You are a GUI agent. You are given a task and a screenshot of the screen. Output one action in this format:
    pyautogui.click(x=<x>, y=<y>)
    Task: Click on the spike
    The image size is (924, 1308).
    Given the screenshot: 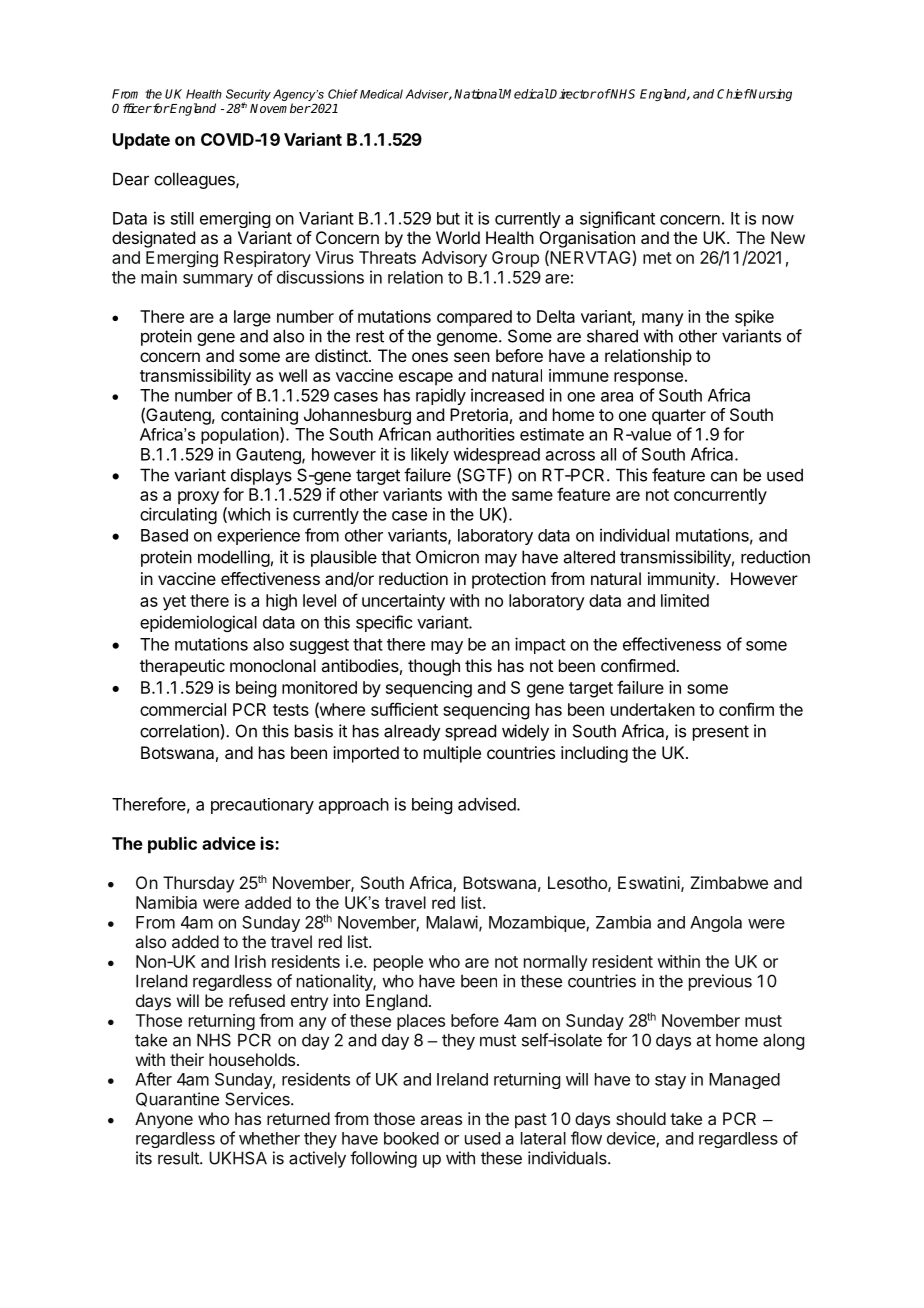 What is the action you would take?
    pyautogui.click(x=754, y=318)
